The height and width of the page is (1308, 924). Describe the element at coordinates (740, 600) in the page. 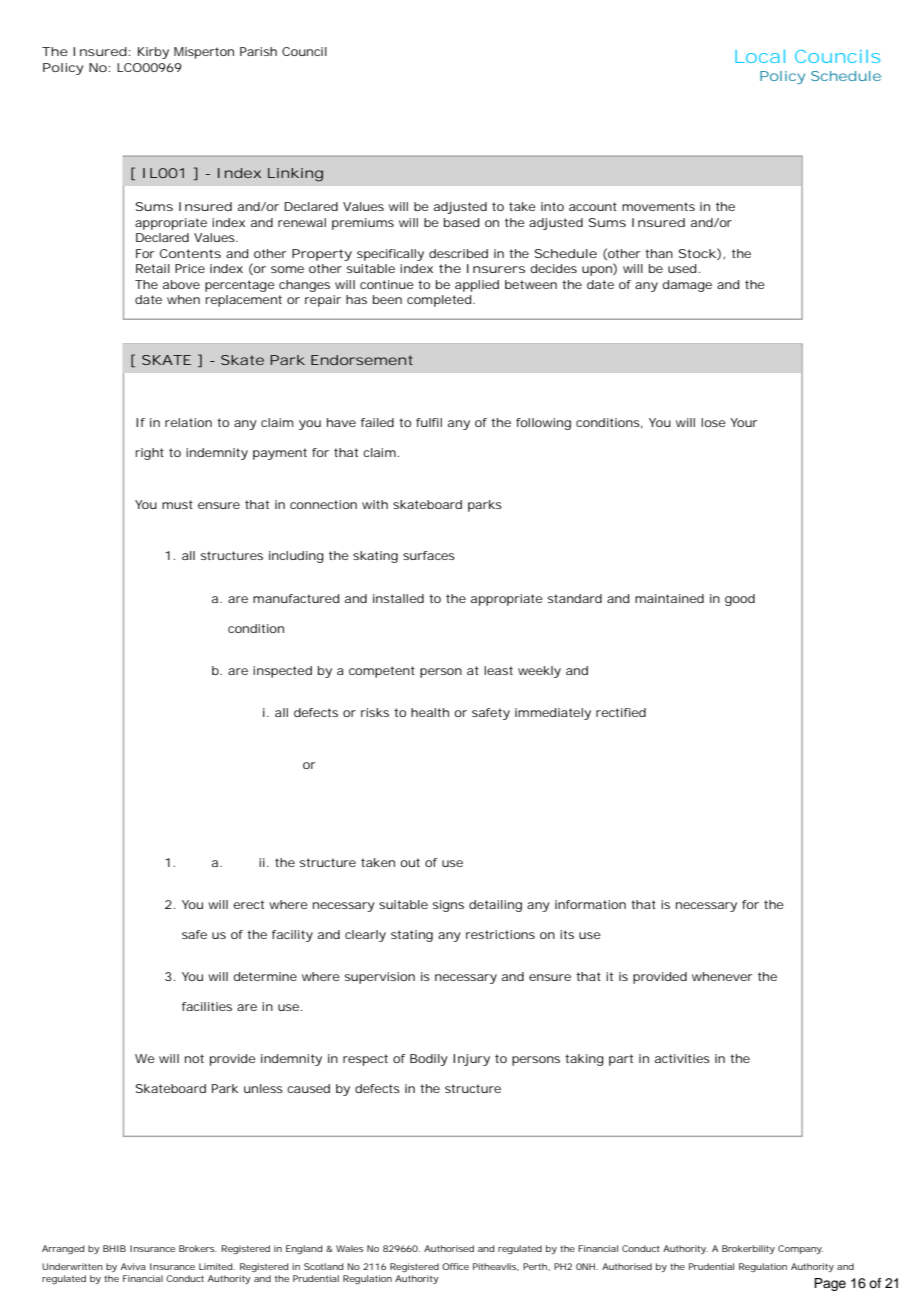

I see `good` at that location.
